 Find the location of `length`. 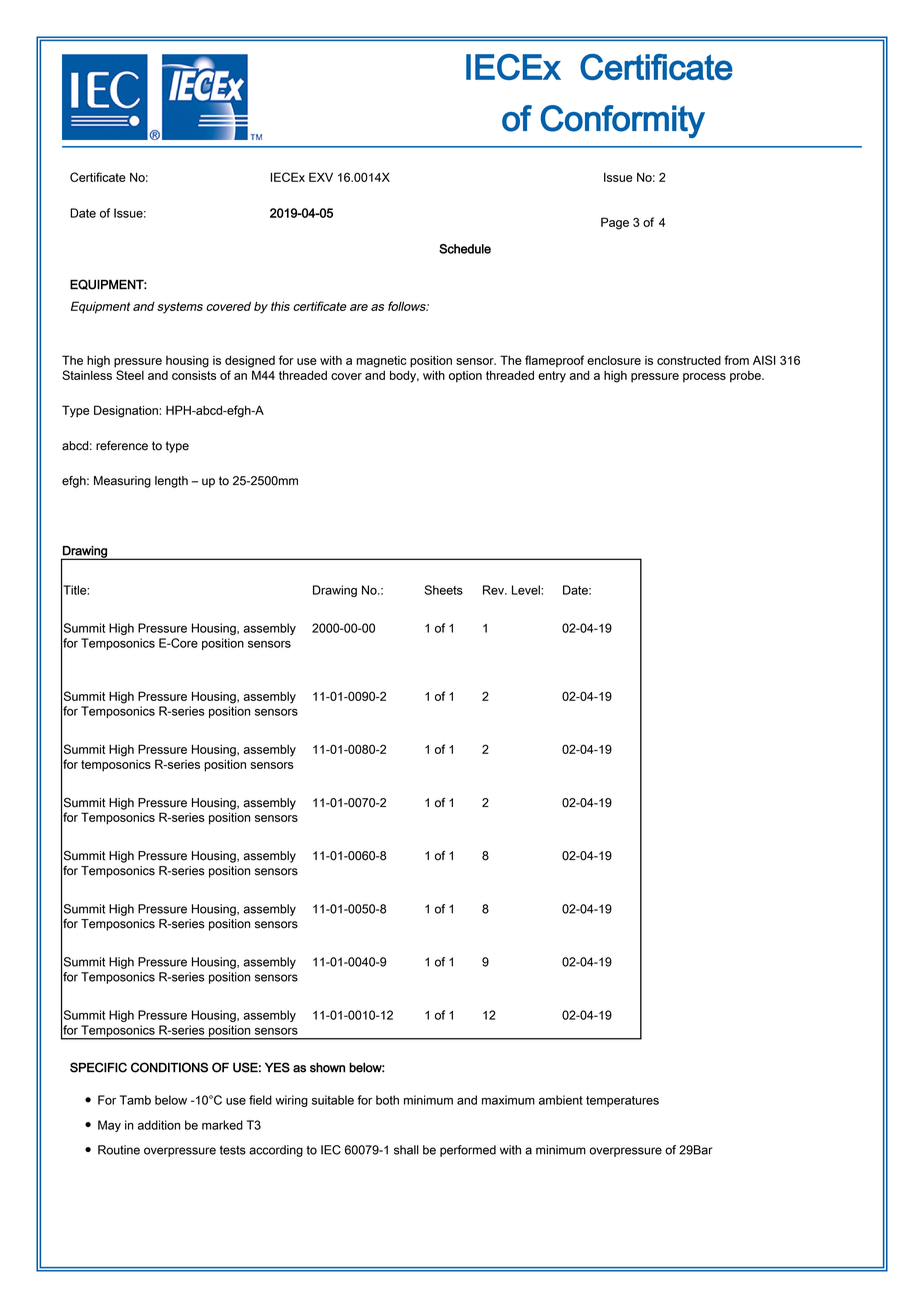

length is located at coordinates (171, 482).
